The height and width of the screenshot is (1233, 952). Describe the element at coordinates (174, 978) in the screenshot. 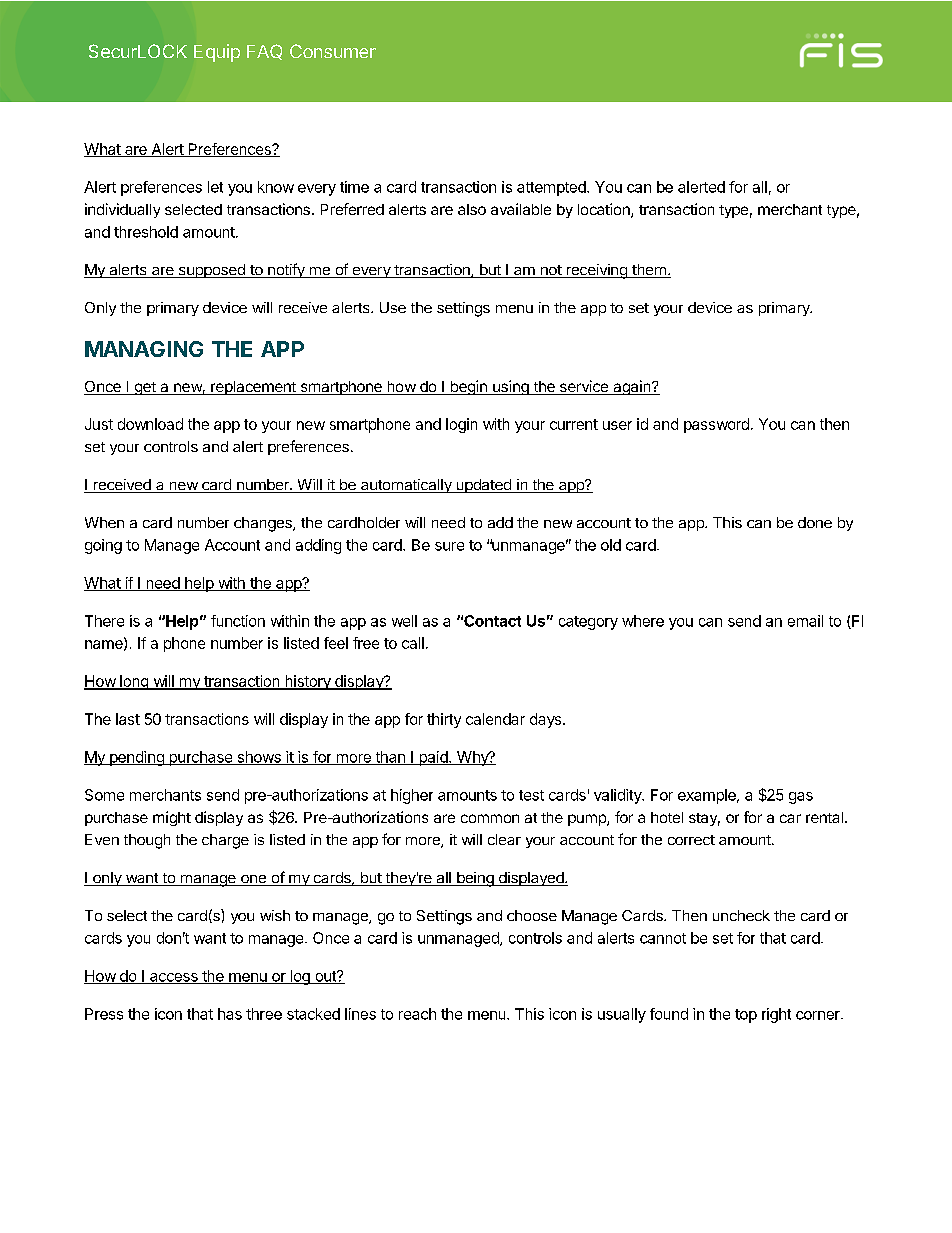

I see `access` at that location.
